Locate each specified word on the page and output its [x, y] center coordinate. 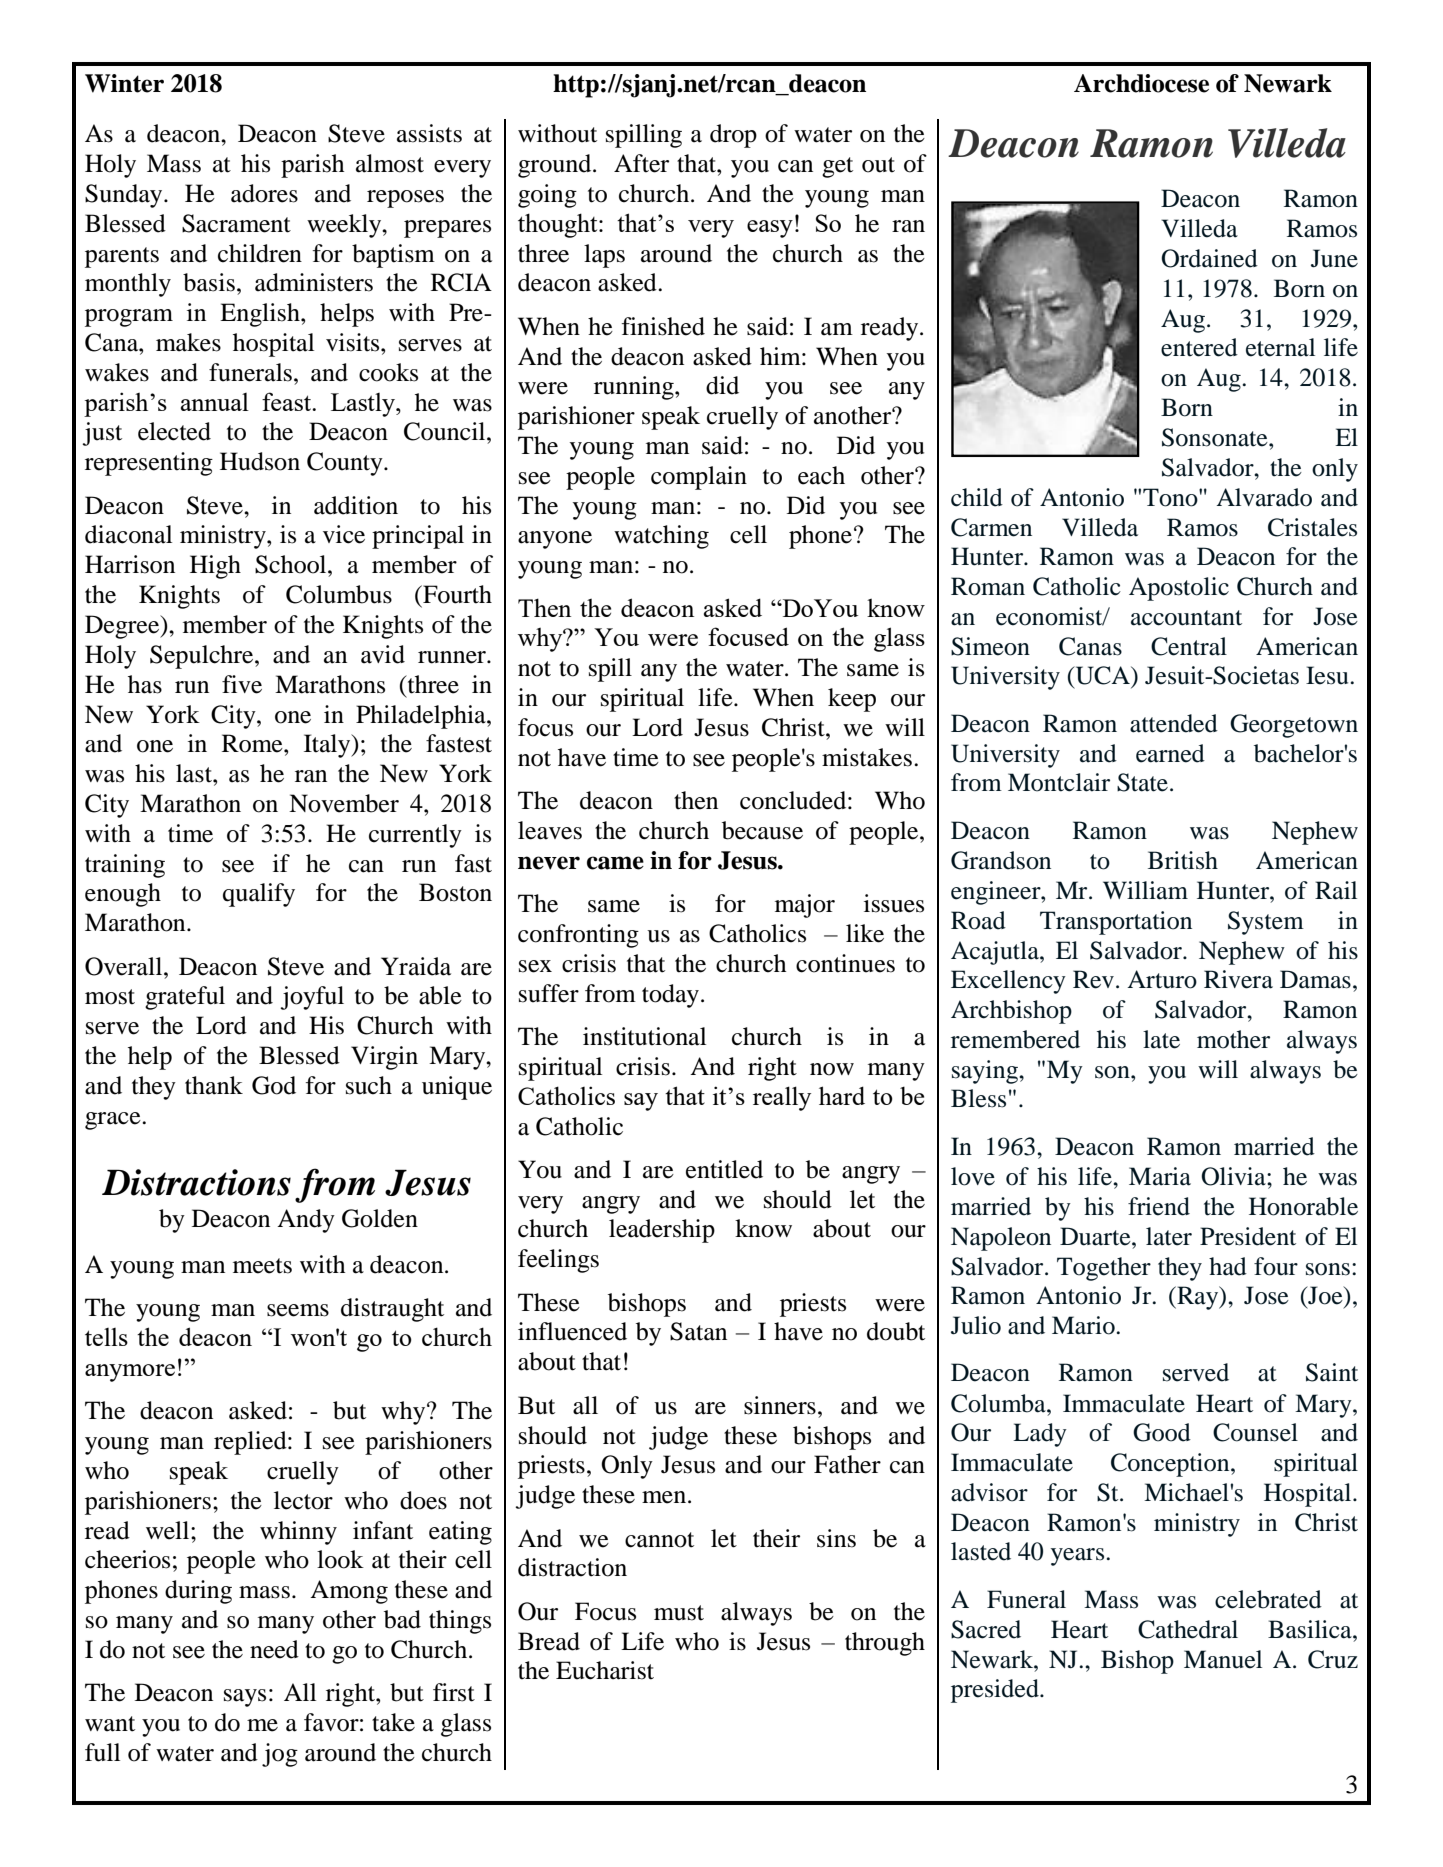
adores [264, 193]
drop [733, 136]
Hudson [260, 461]
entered [1199, 347]
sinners [780, 1405]
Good [1162, 1432]
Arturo [1162, 979]
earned [1170, 753]
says [245, 1698]
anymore [130, 1373]
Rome [253, 743]
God [274, 1085]
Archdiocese [1141, 83]
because [762, 830]
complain [699, 478]
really [782, 1098]
